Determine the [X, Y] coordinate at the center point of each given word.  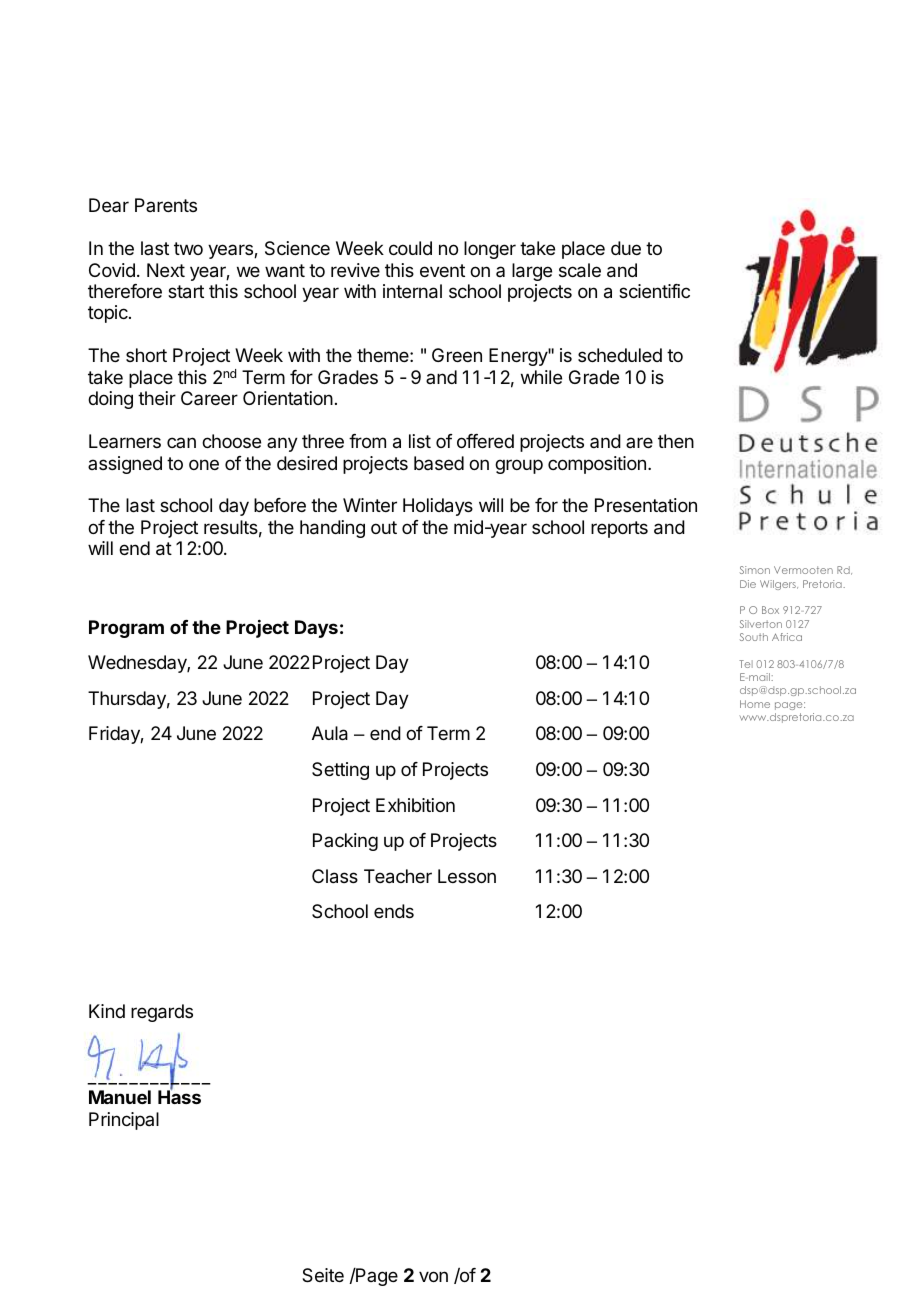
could [410, 248]
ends [394, 911]
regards [162, 1013]
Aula [330, 733]
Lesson [467, 876]
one [204, 464]
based [439, 463]
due [626, 248]
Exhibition [415, 805]
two [188, 248]
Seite [323, 1275]
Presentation [646, 505]
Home [755, 704]
